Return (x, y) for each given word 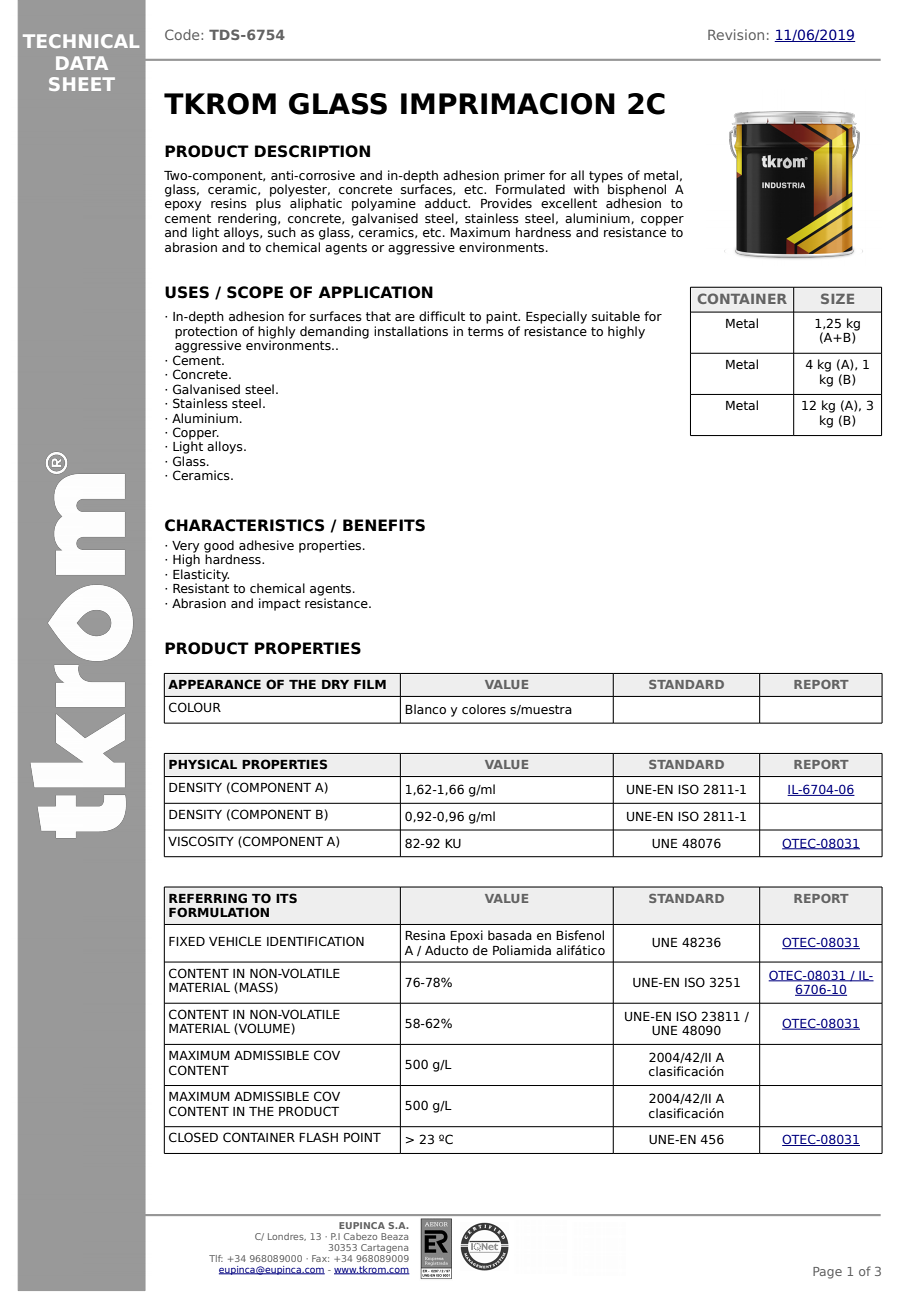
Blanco (425, 709)
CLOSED (193, 1137)
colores (484, 709)
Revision (736, 34)
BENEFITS (384, 525)
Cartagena (383, 1250)
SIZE (837, 298)
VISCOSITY (201, 841)
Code (183, 34)
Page (827, 1273)
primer (524, 177)
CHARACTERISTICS (244, 525)
